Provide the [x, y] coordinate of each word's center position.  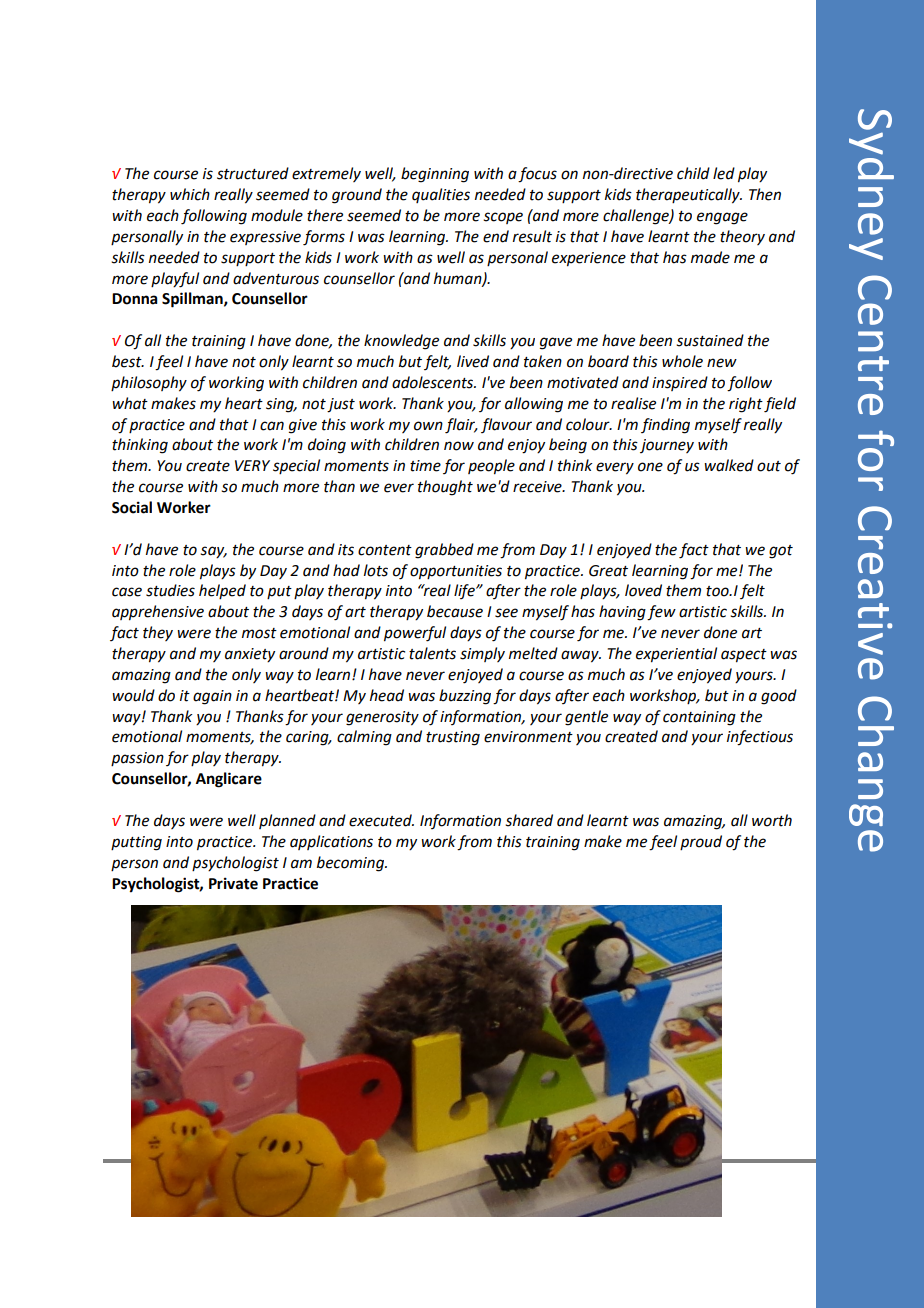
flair [461, 426]
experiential [676, 655]
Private [233, 883]
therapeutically [689, 196]
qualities [441, 195]
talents [432, 653]
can [272, 426]
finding [665, 426]
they [158, 633]
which [190, 194]
